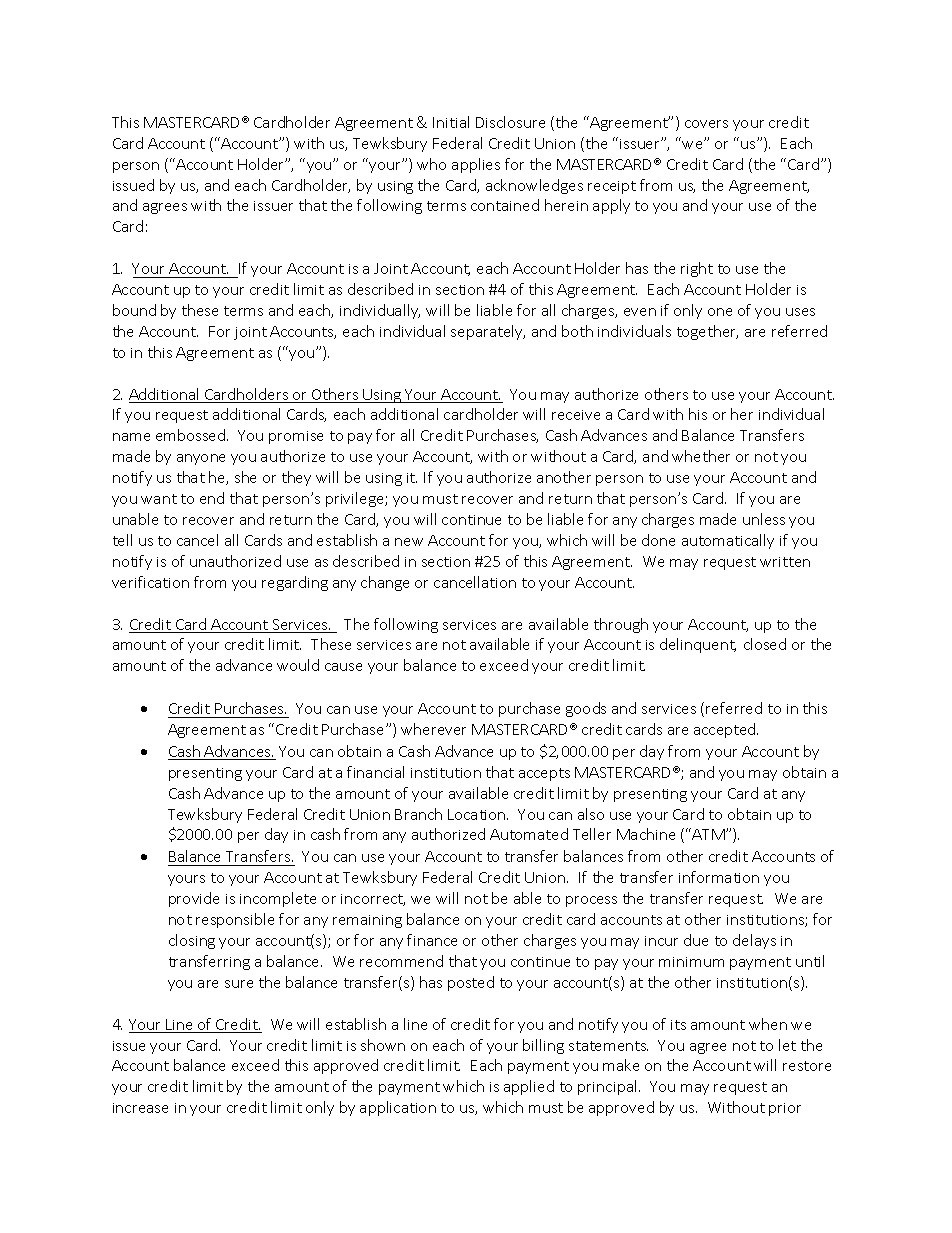  What do you see at coordinates (698, 645) in the image?
I see `delinquent` at bounding box center [698, 645].
